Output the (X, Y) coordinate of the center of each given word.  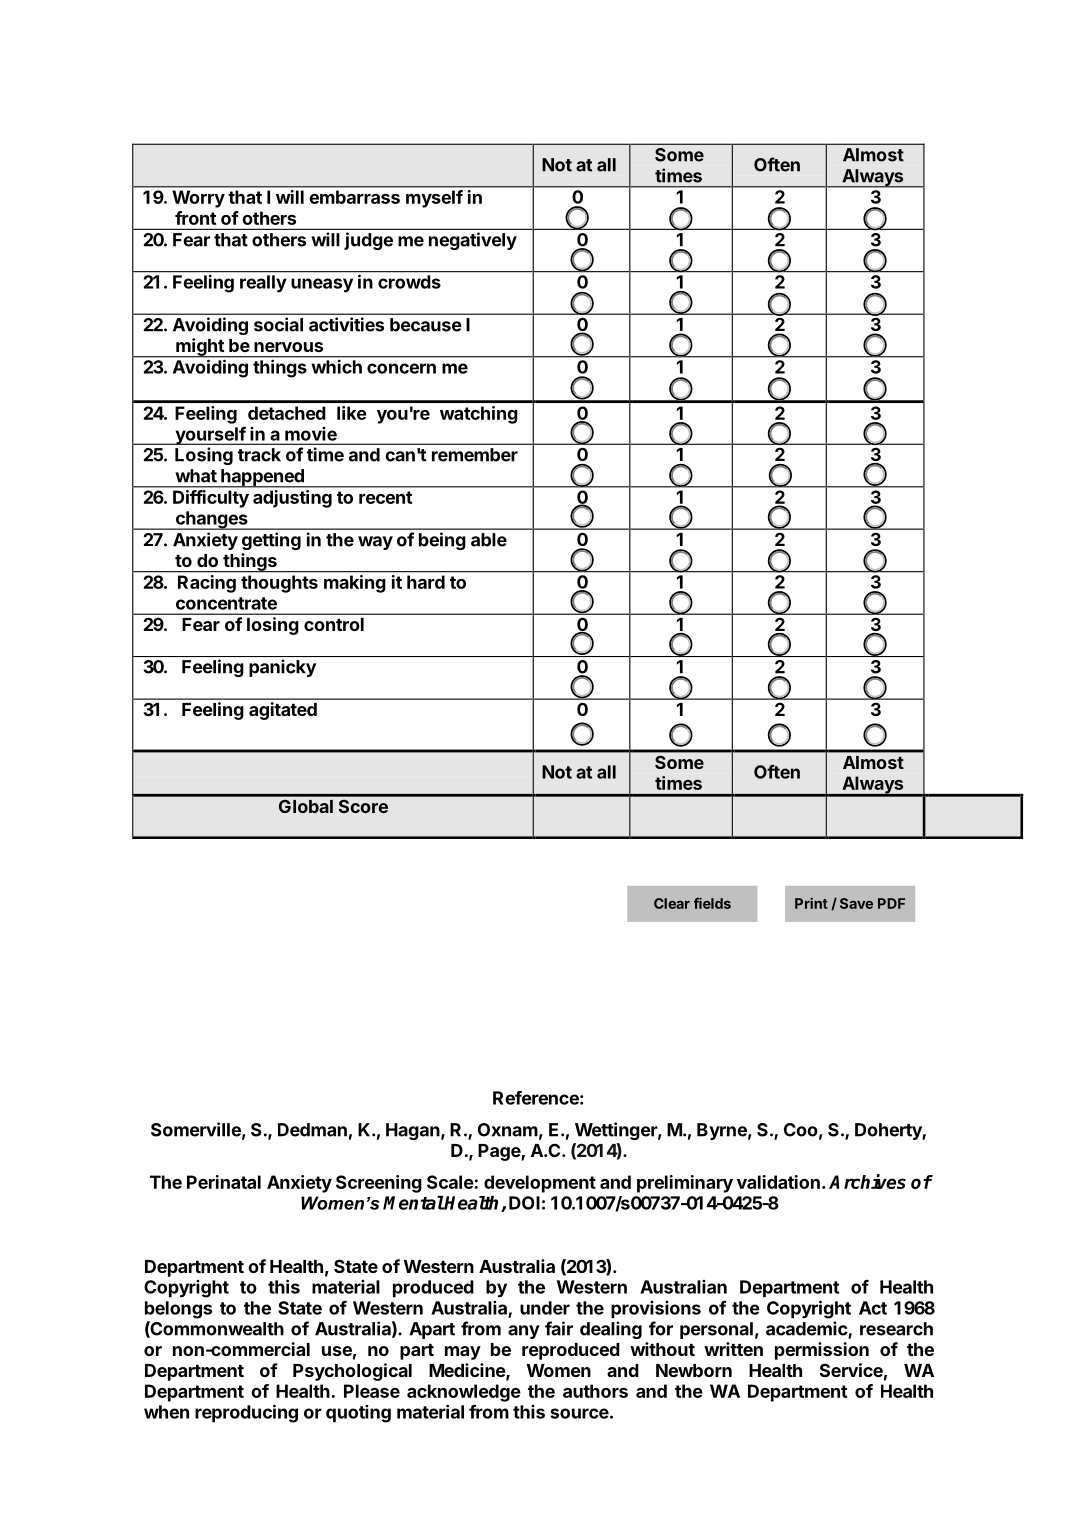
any (524, 1332)
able (489, 540)
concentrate (226, 603)
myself (434, 199)
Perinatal (224, 1182)
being (442, 541)
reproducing (246, 1413)
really (263, 283)
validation (778, 1182)
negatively (473, 241)
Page (500, 1152)
